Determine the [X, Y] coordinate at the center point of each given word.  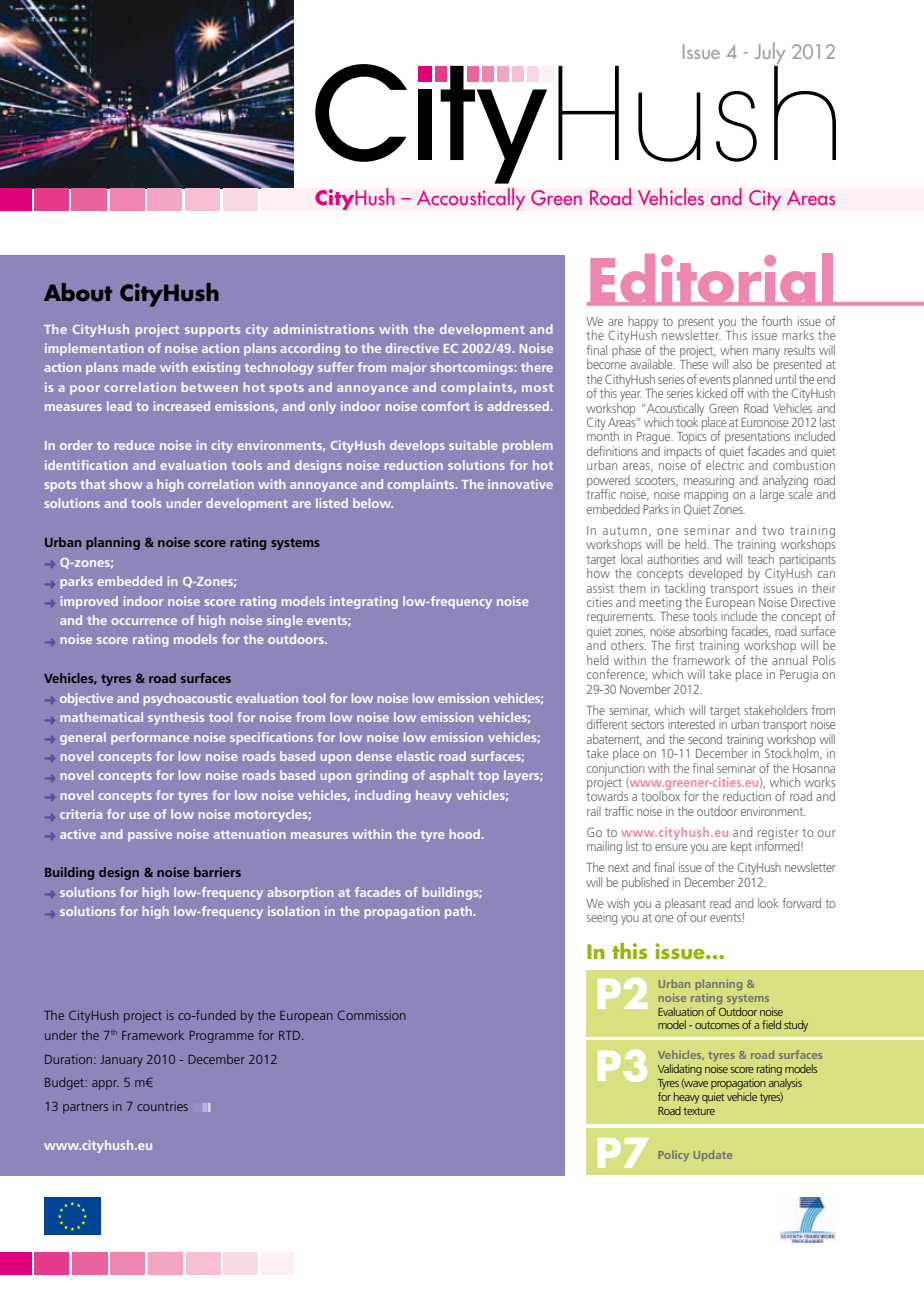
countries [162, 1106]
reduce [135, 445]
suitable [473, 445]
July [769, 54]
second [705, 739]
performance [150, 738]
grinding [382, 776]
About [78, 292]
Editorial [711, 279]
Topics [692, 436]
